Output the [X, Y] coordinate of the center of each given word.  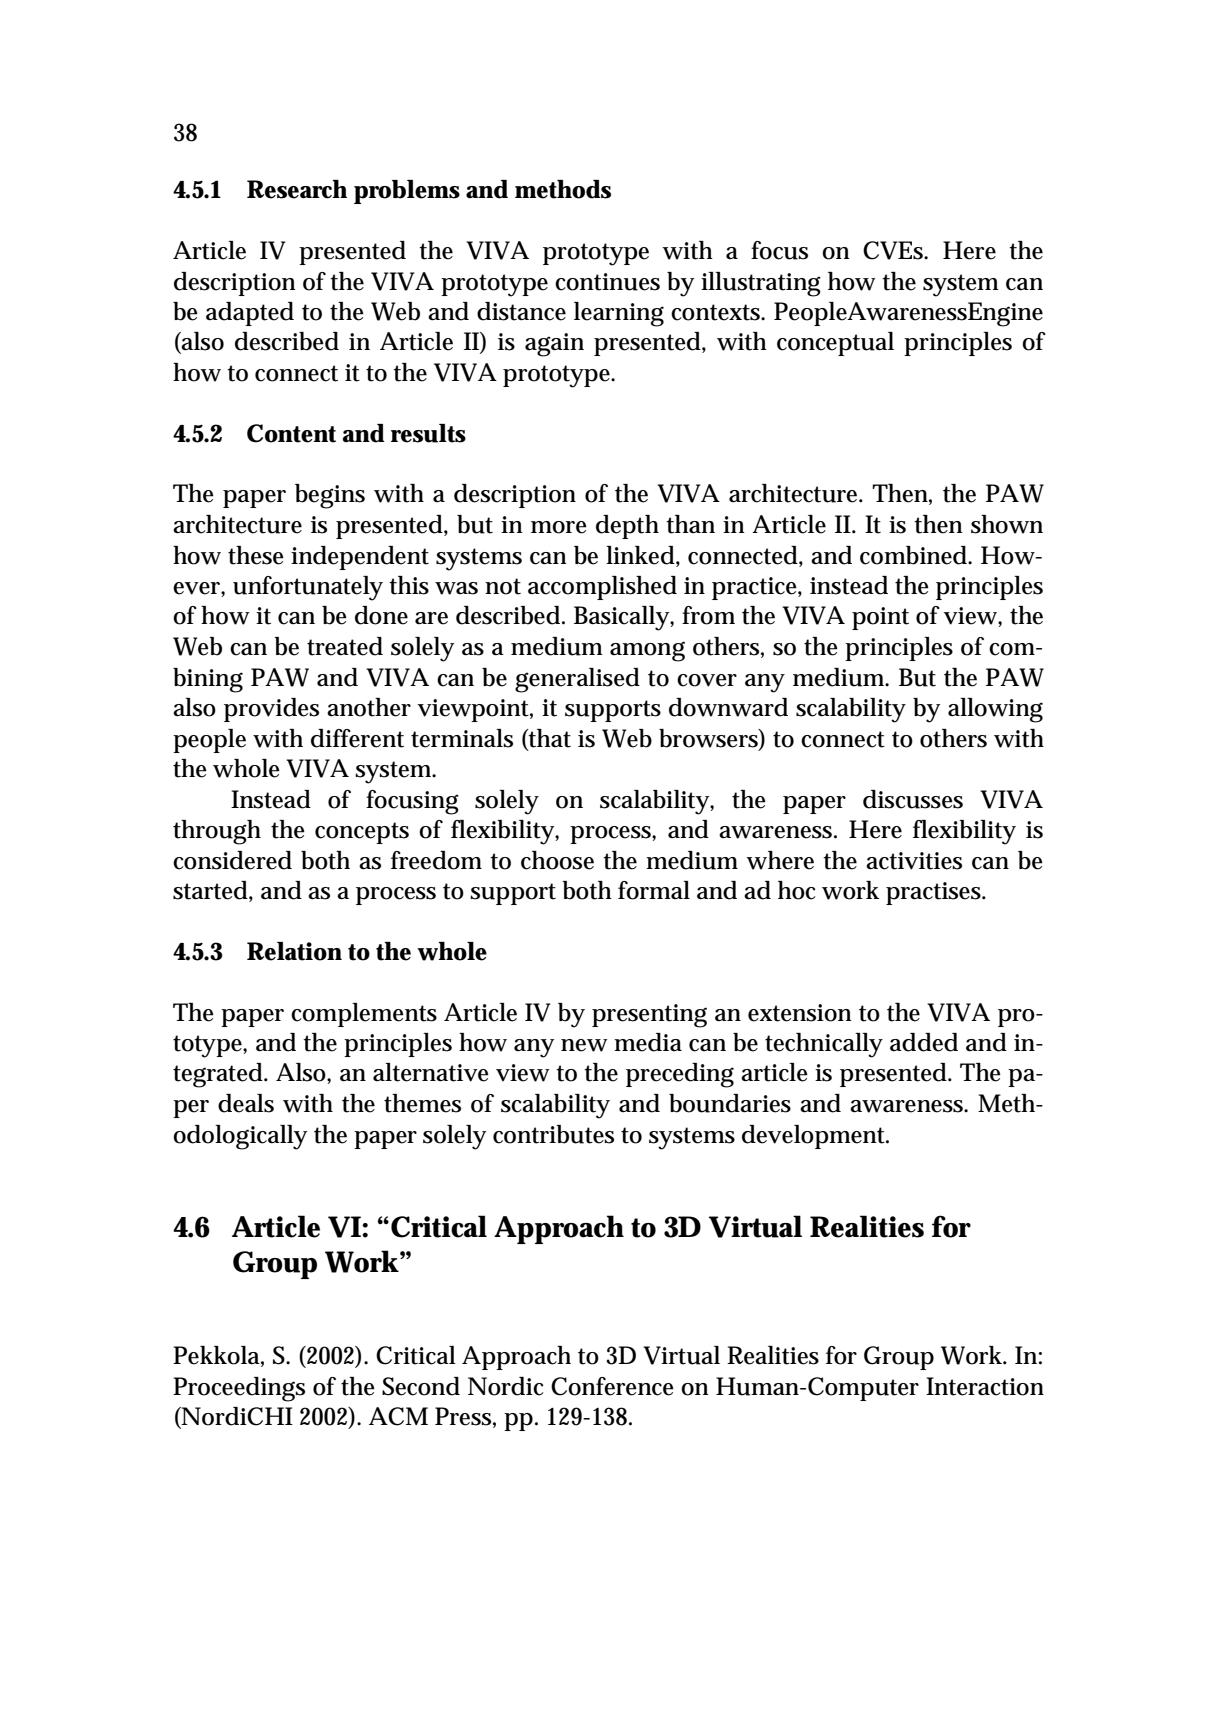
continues [607, 282]
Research [297, 189]
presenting [649, 1016]
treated [345, 646]
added [924, 1042]
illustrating [761, 284]
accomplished [602, 588]
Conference [612, 1386]
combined [915, 555]
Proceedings [239, 1389]
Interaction [985, 1386]
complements [364, 1015]
